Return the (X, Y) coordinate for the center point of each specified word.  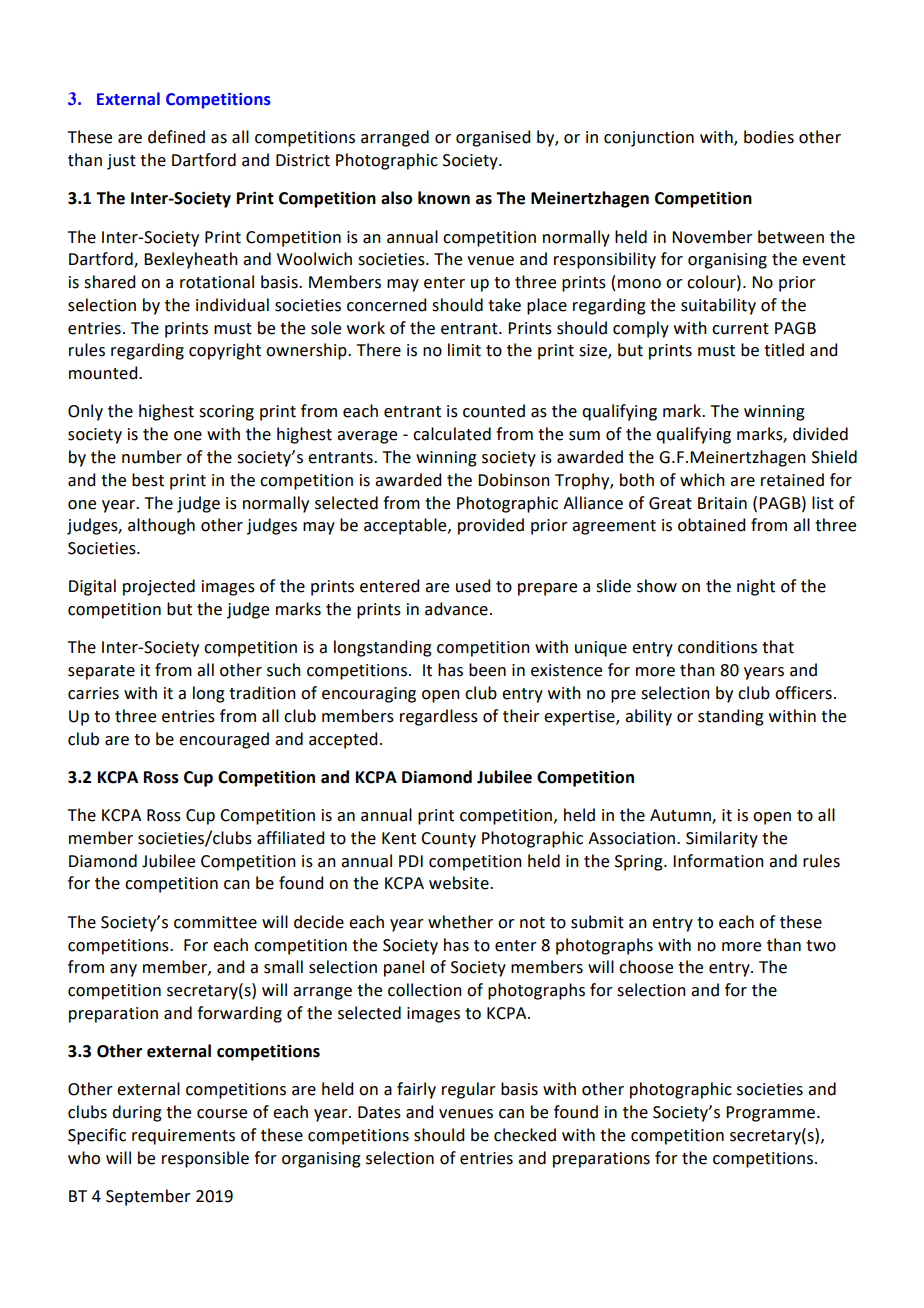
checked (525, 1135)
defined (176, 137)
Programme (770, 1114)
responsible (205, 1159)
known (444, 198)
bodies (769, 137)
